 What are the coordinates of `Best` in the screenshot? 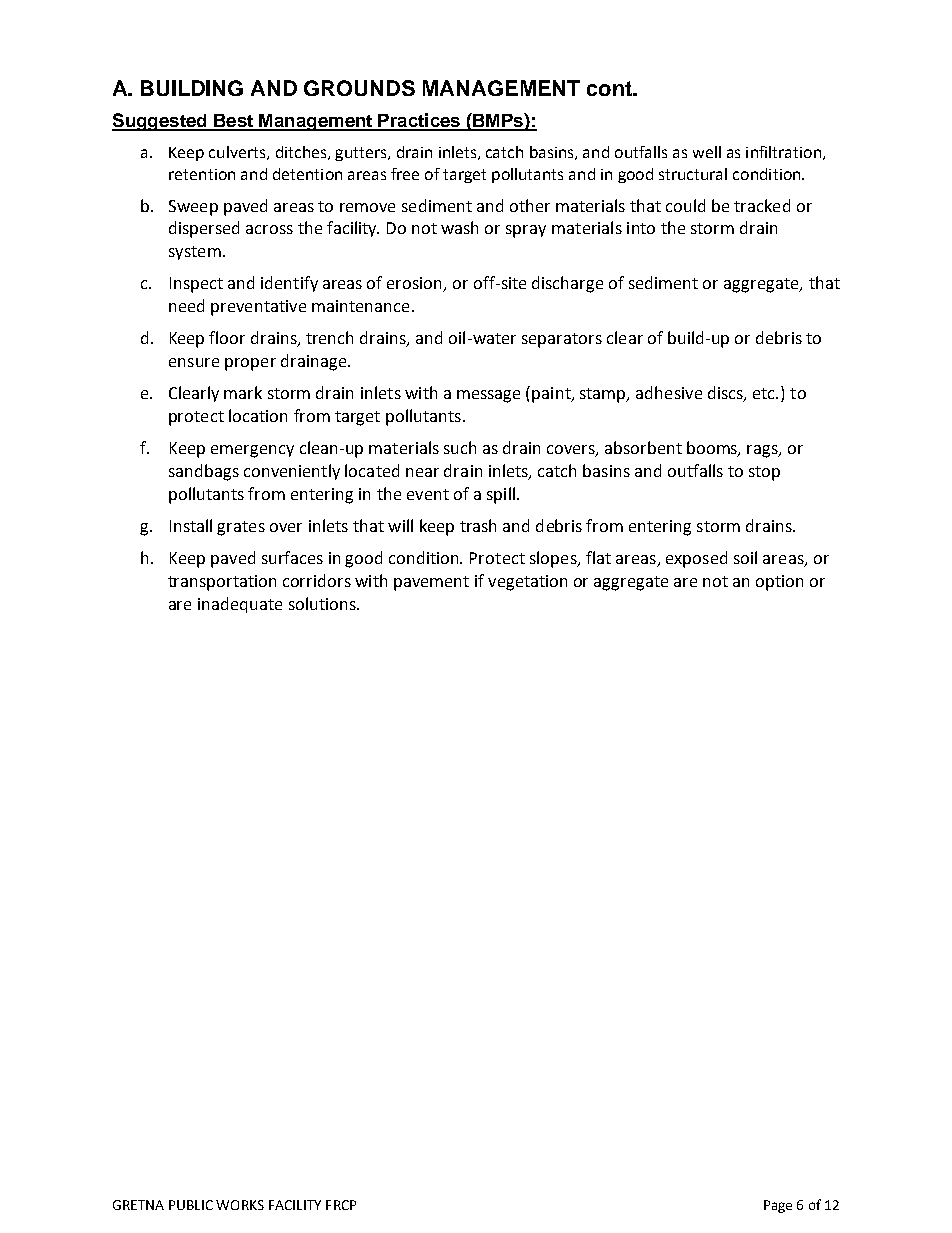 It's located at (233, 122).
